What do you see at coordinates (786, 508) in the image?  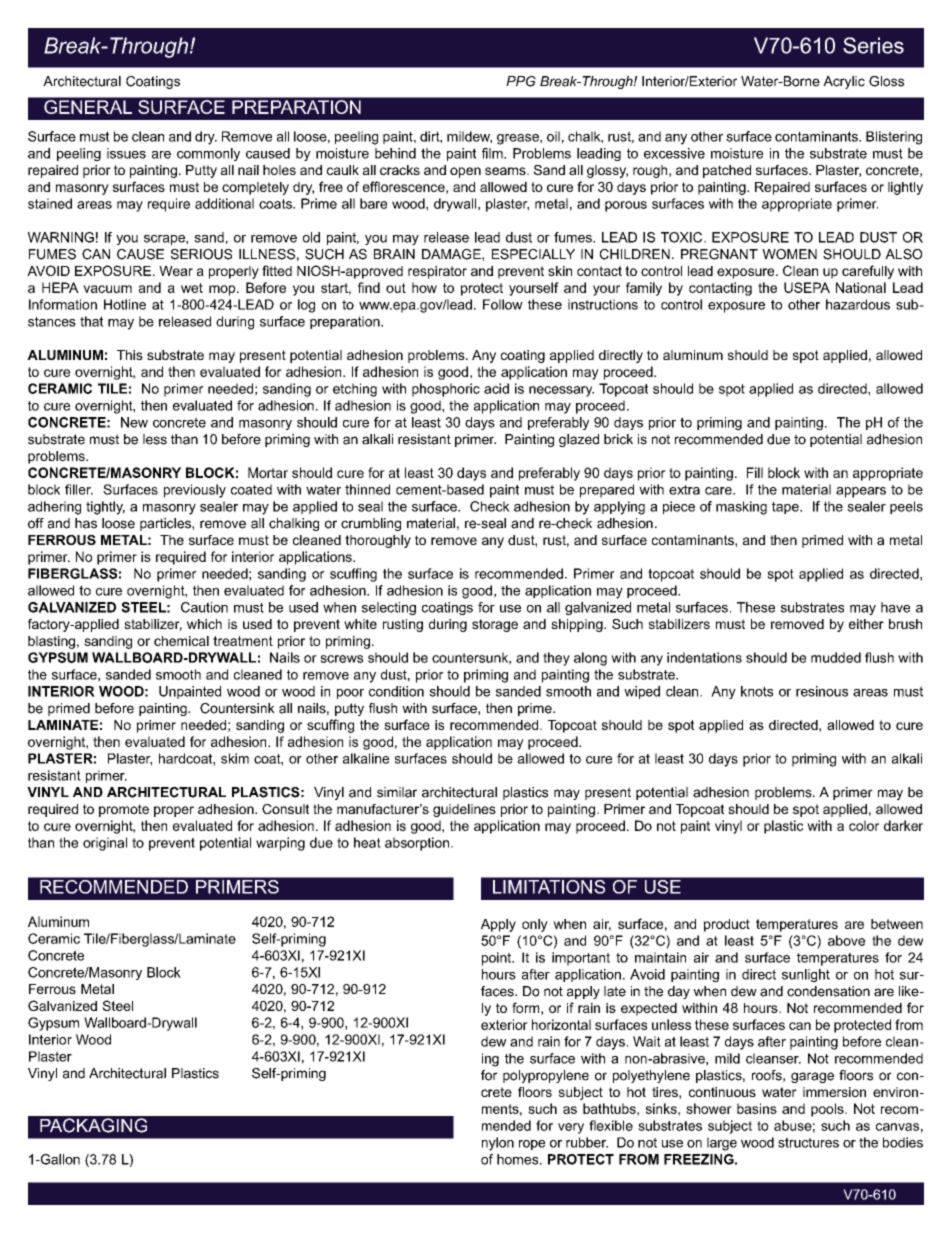 I see `tape` at bounding box center [786, 508].
